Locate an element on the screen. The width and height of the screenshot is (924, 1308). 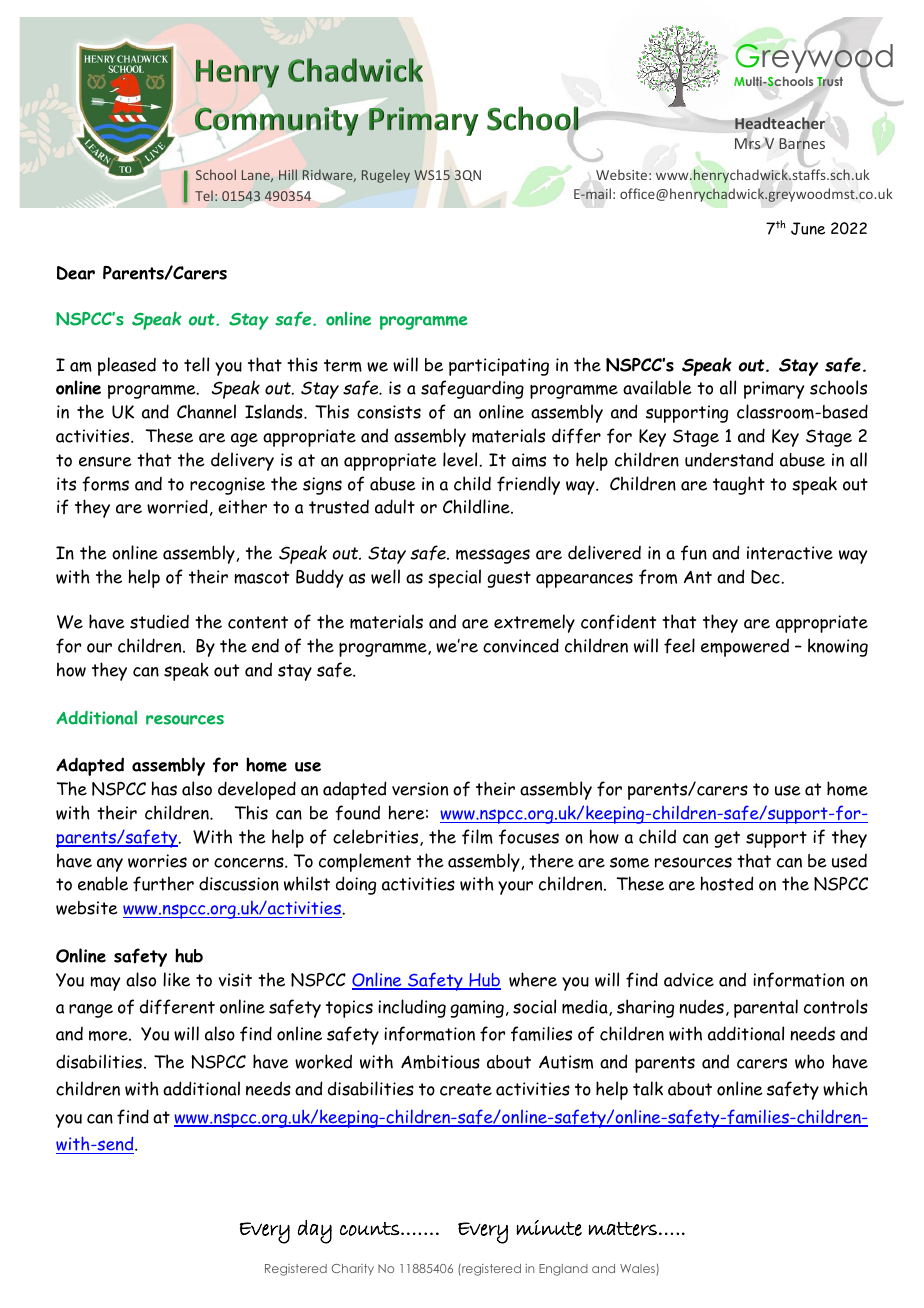
Hill is located at coordinates (288, 174).
